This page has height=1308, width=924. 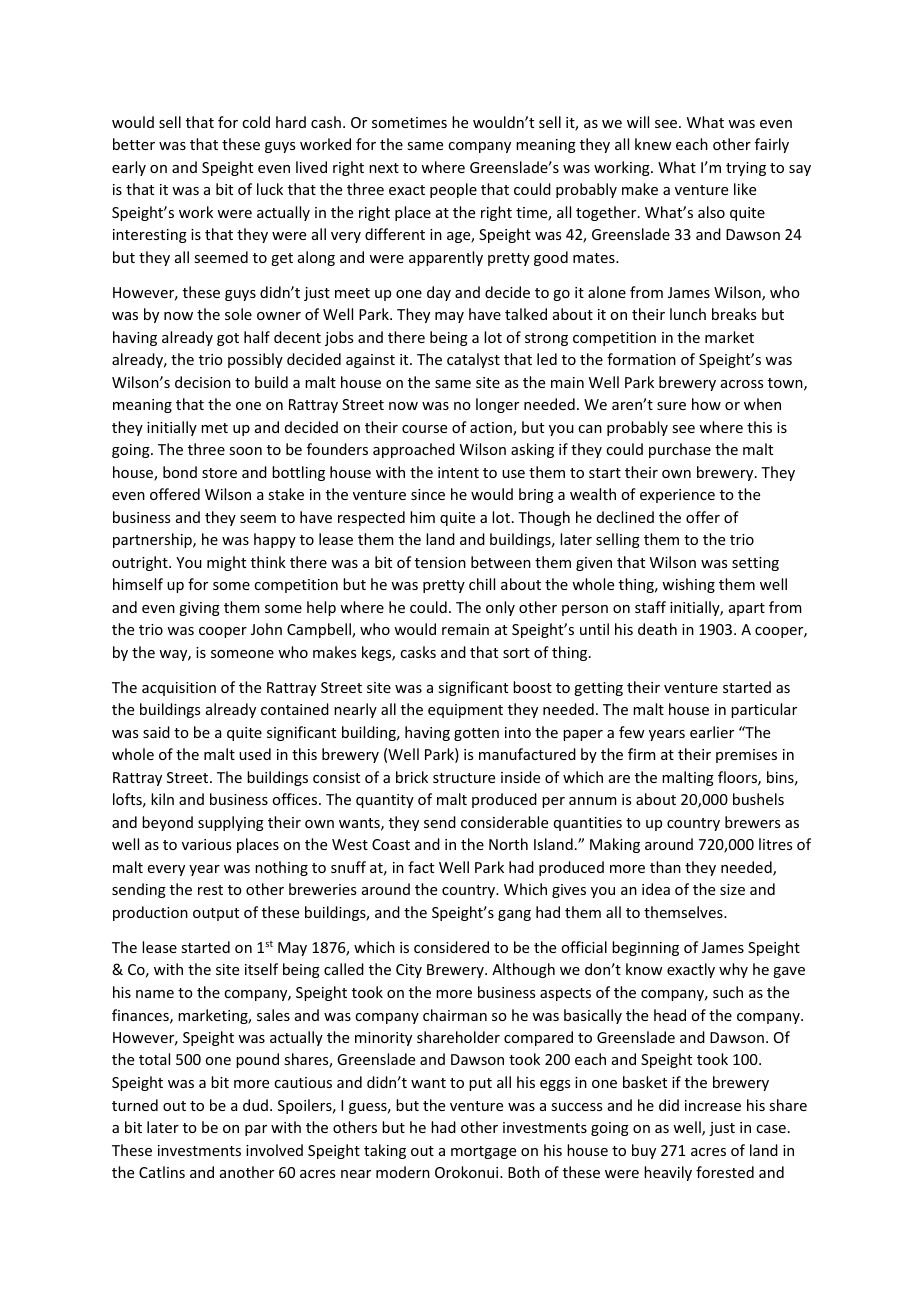 What do you see at coordinates (274, 1150) in the page?
I see `involved` at bounding box center [274, 1150].
